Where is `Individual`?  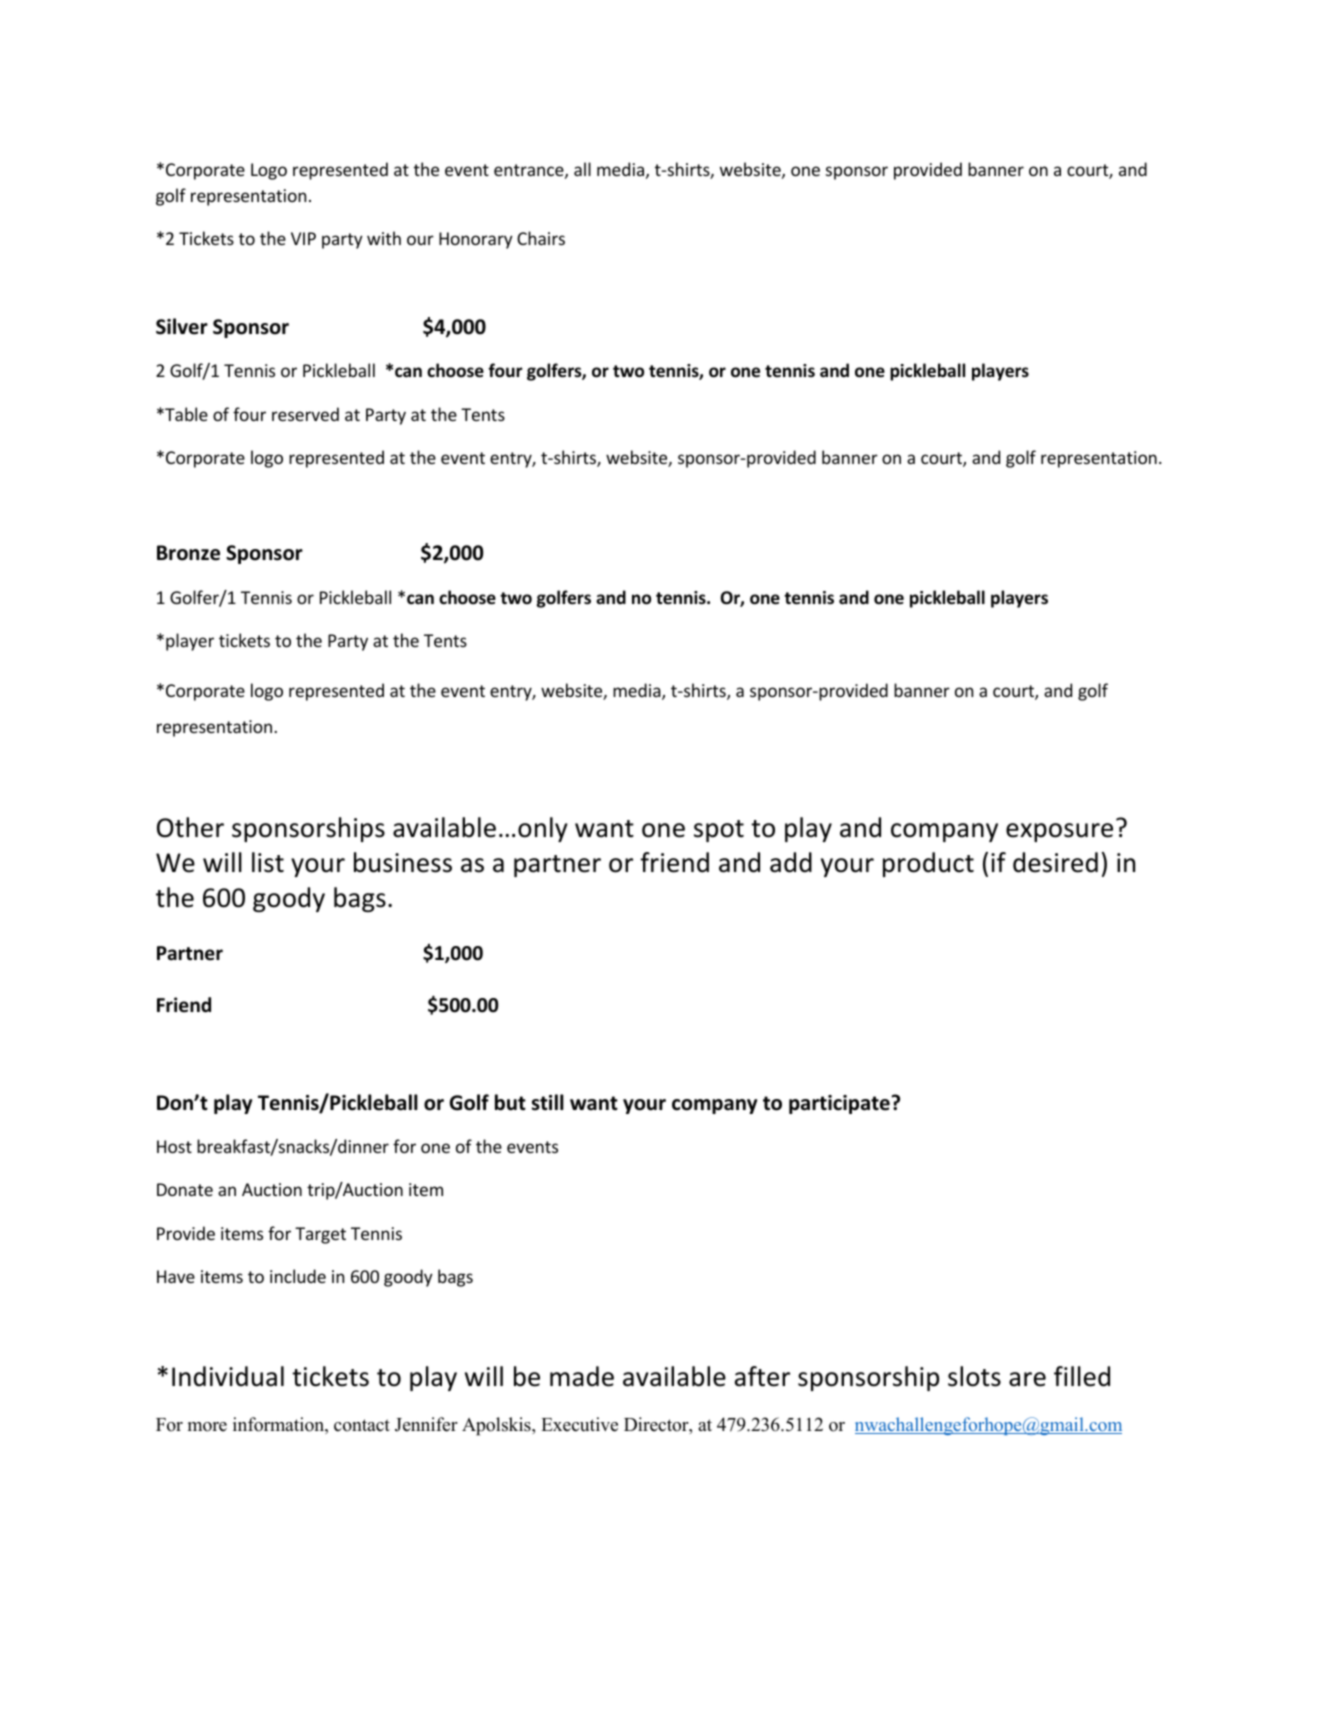 Individual is located at coordinates (228, 1376).
